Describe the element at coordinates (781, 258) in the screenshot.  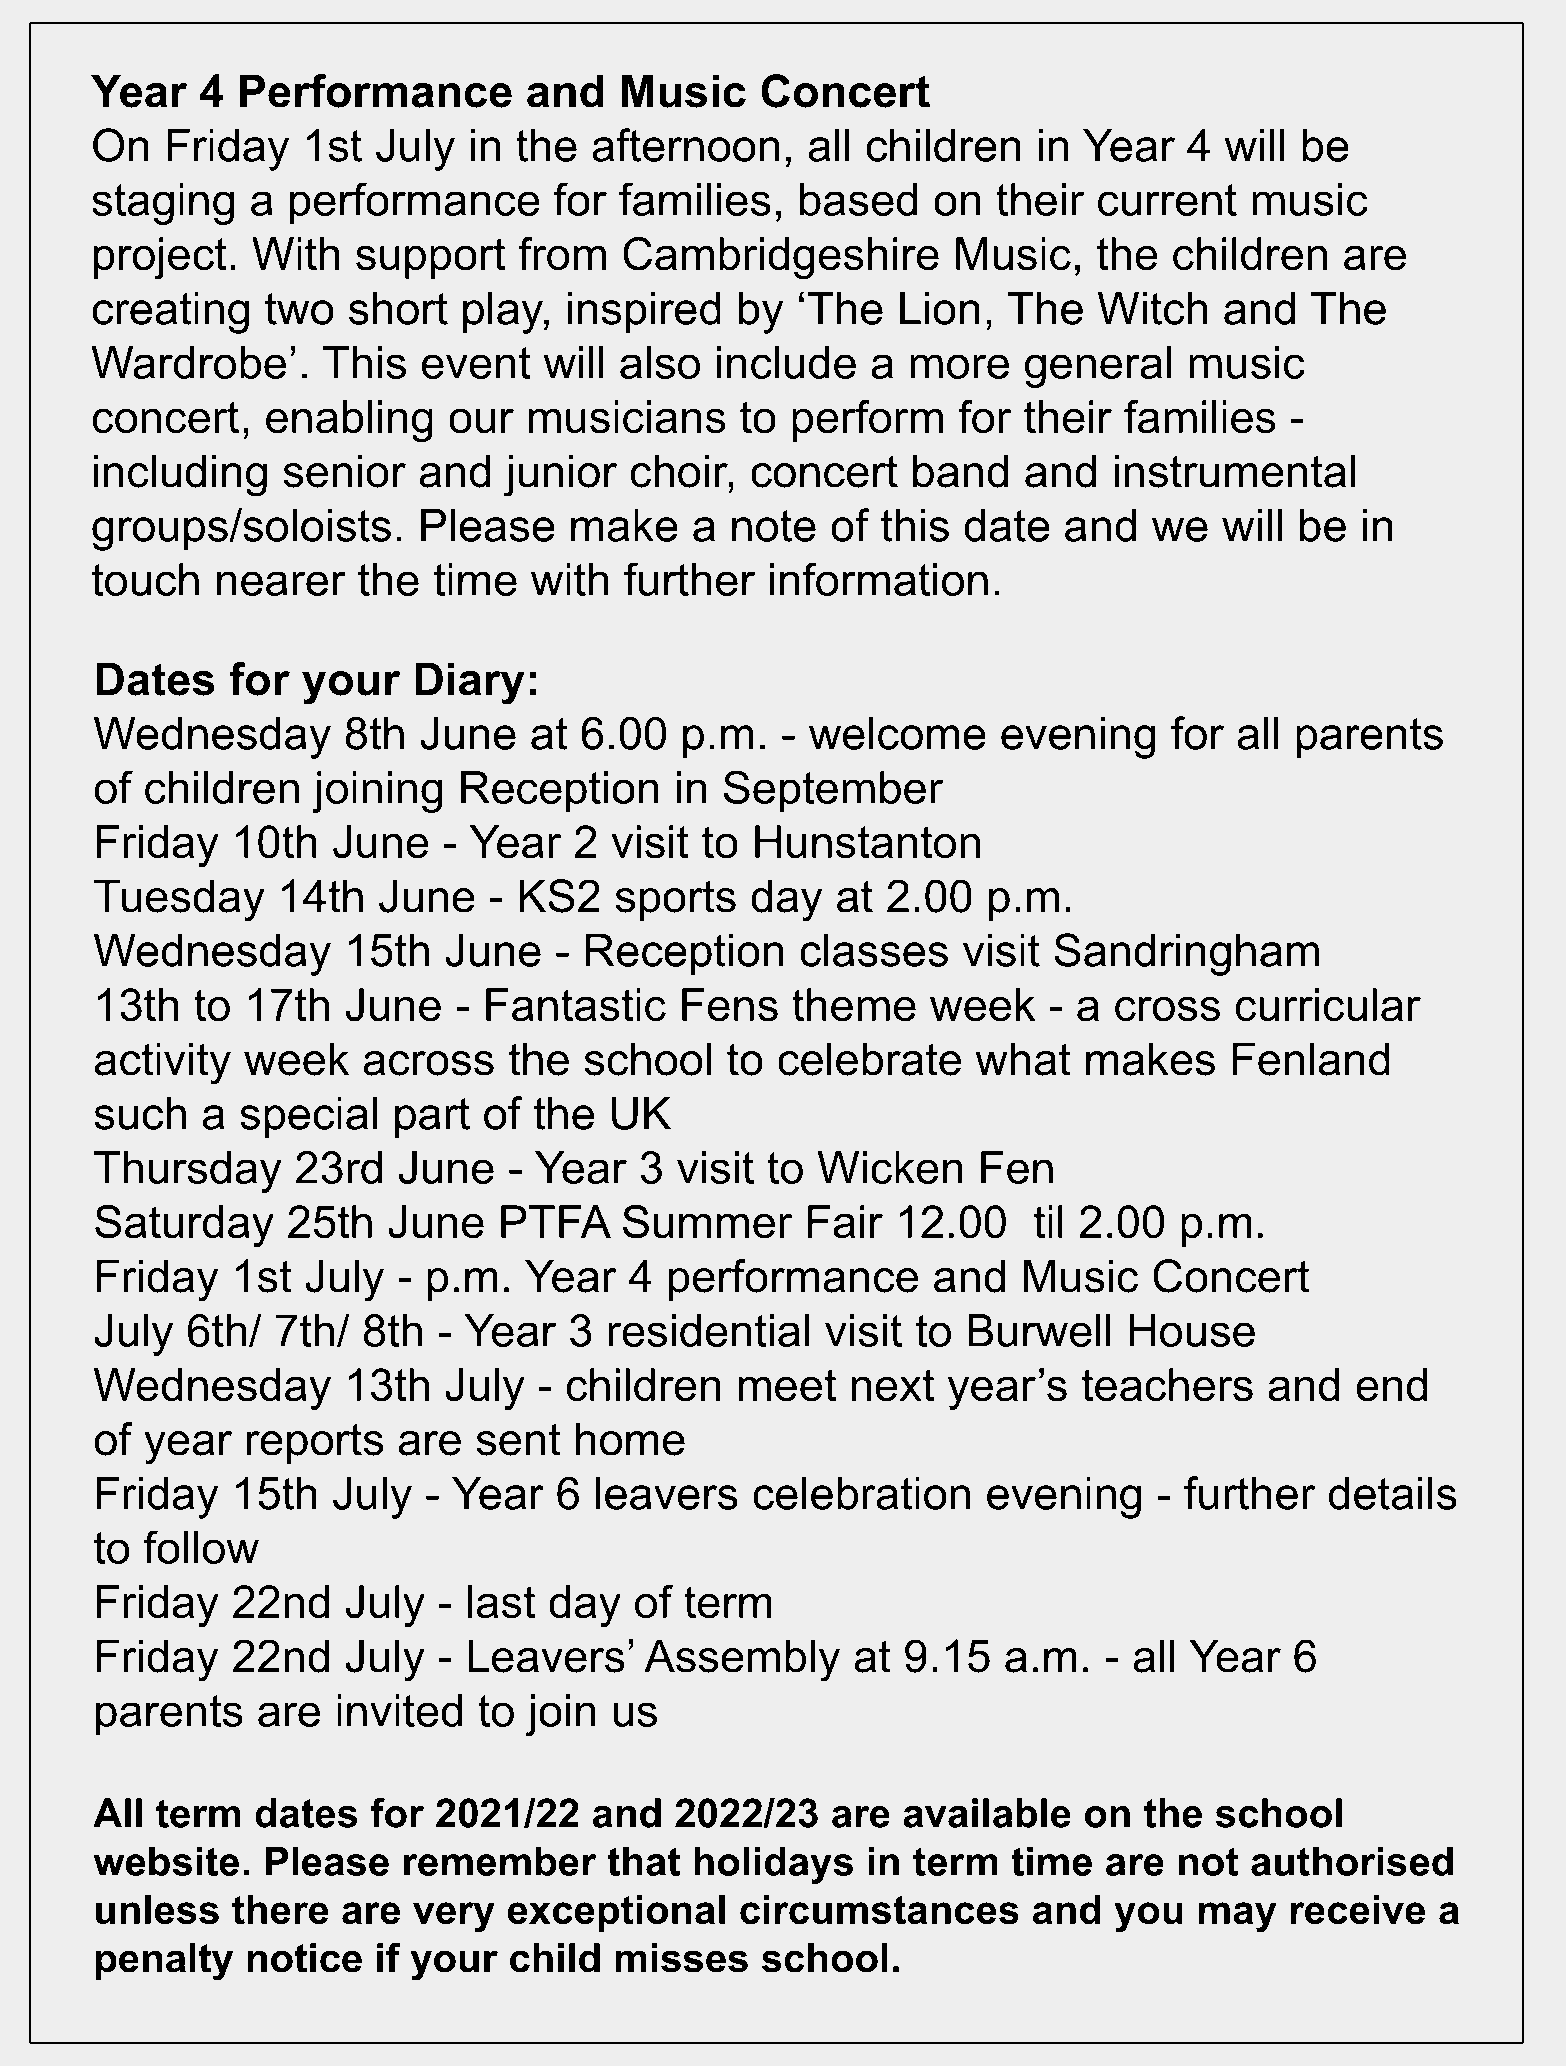
I see `Cambridgeshire` at that location.
